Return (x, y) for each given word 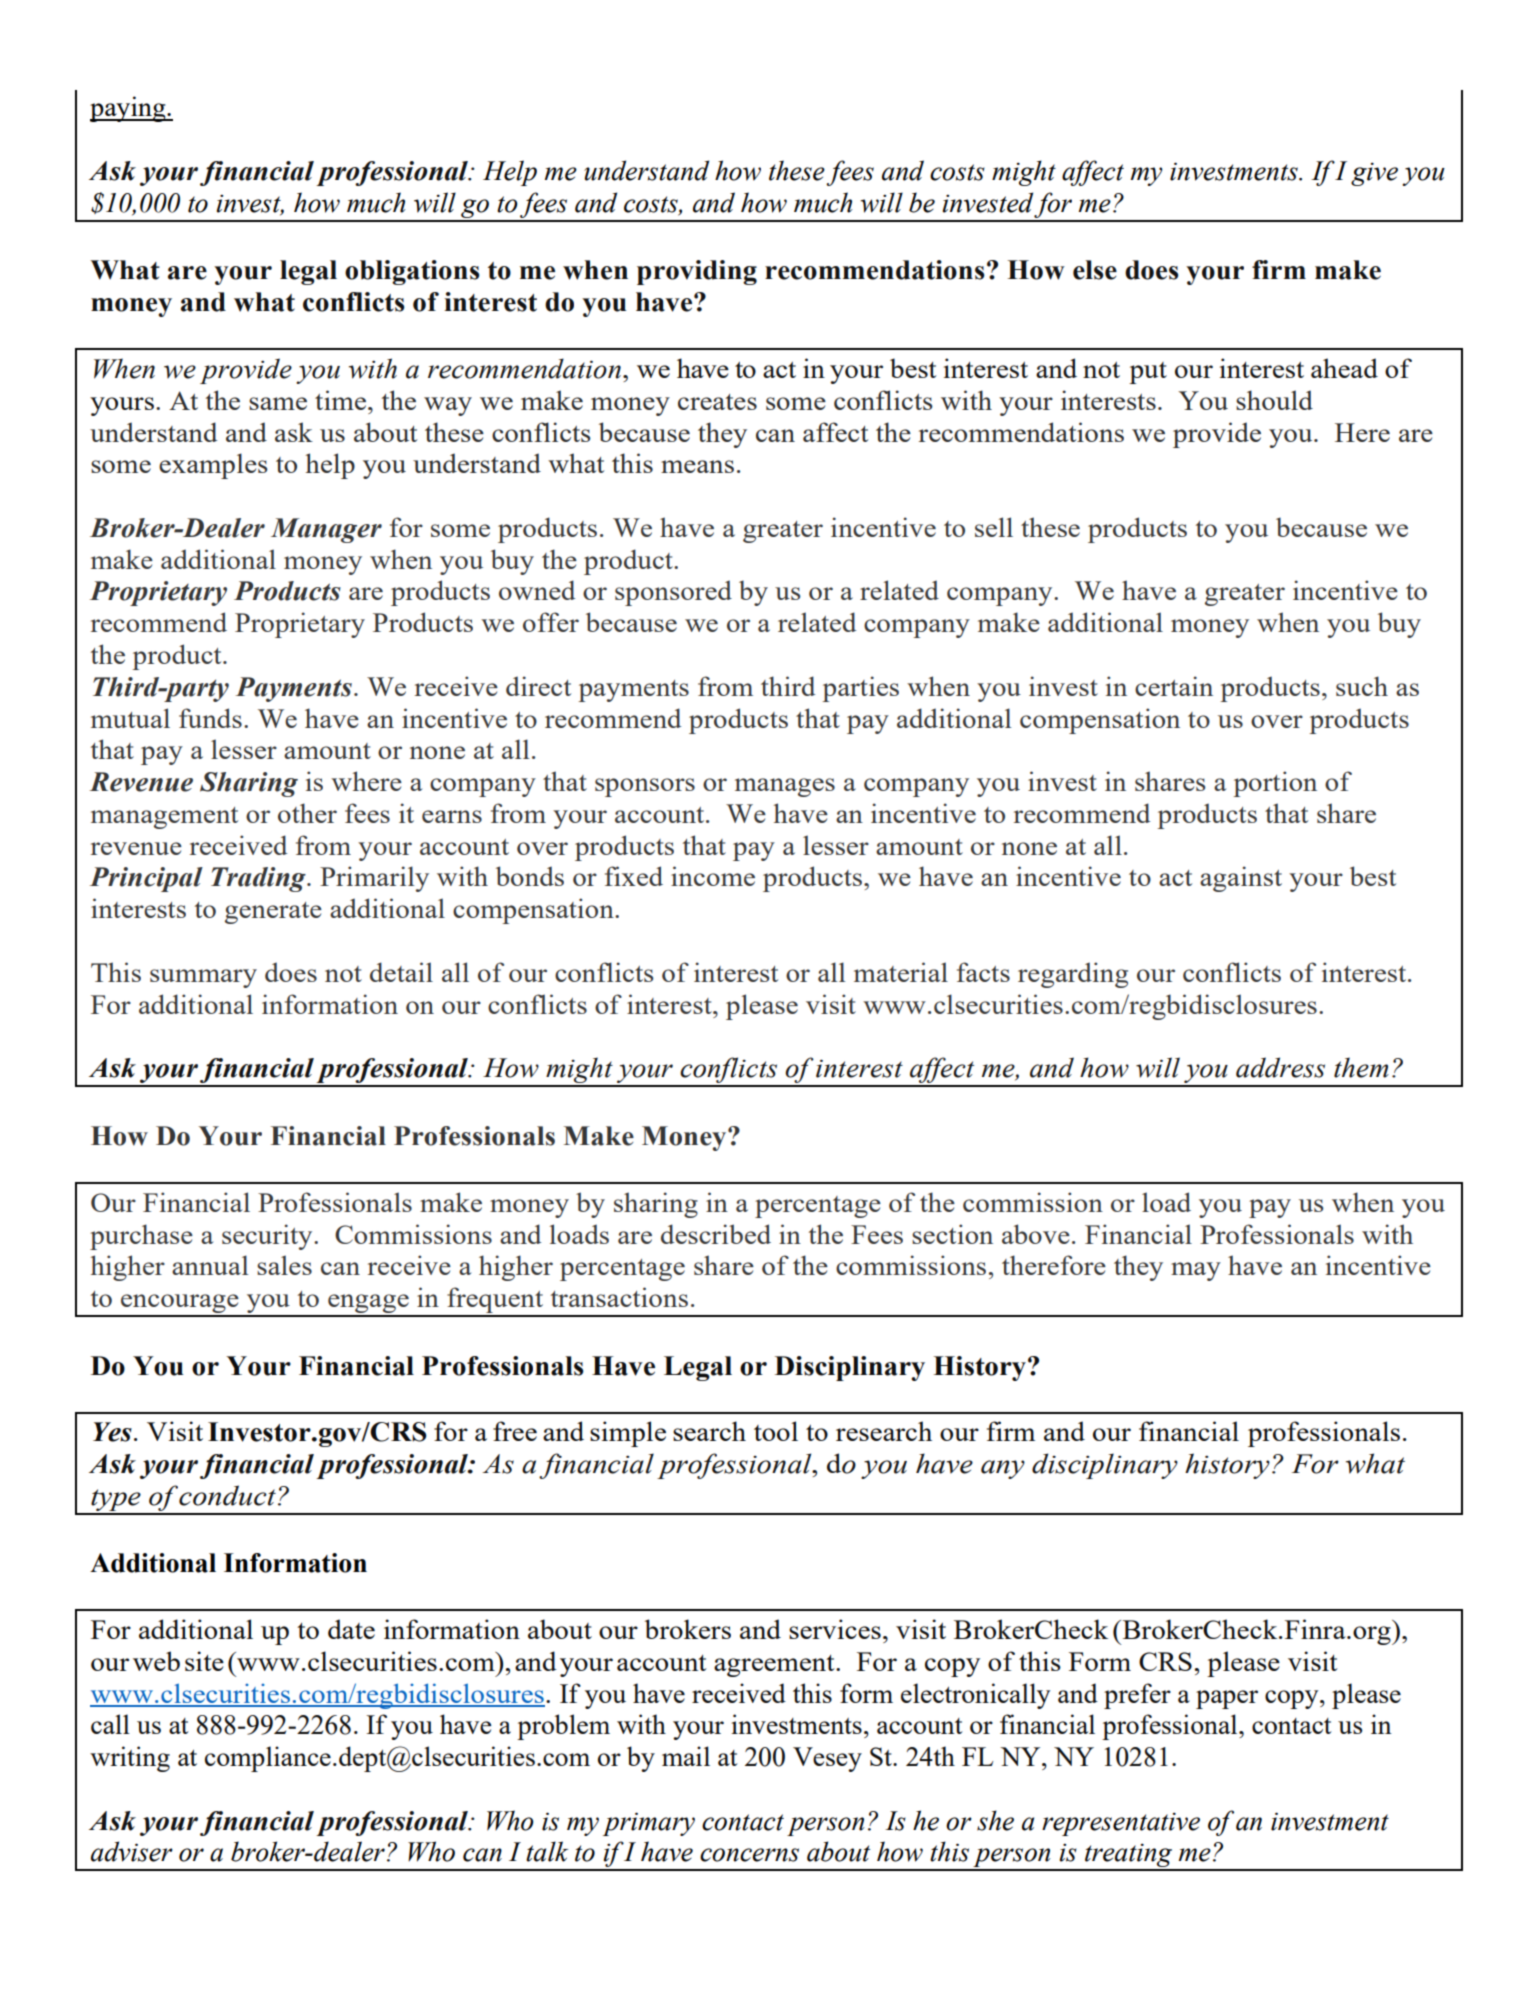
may (1196, 1271)
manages (785, 787)
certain (1174, 686)
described (716, 1234)
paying (129, 109)
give (1374, 174)
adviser (132, 1851)
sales (284, 1265)
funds (210, 718)
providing (697, 272)
